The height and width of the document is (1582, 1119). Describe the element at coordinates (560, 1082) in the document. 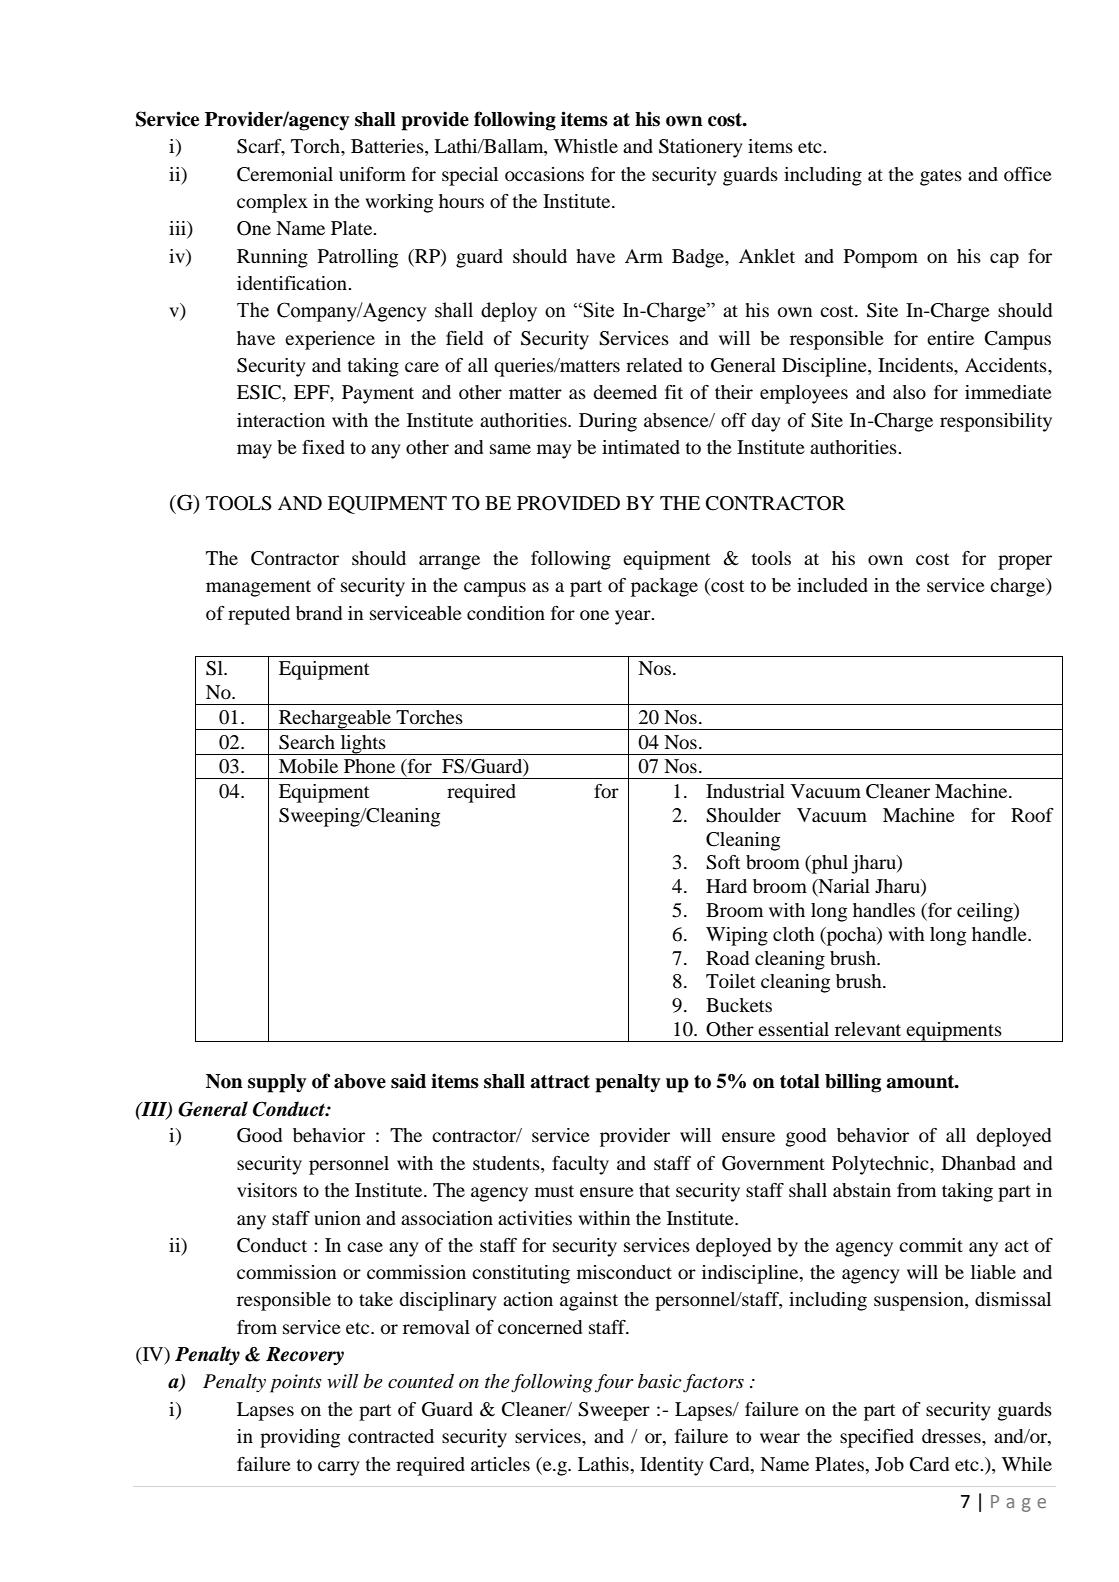

I see `attract` at that location.
